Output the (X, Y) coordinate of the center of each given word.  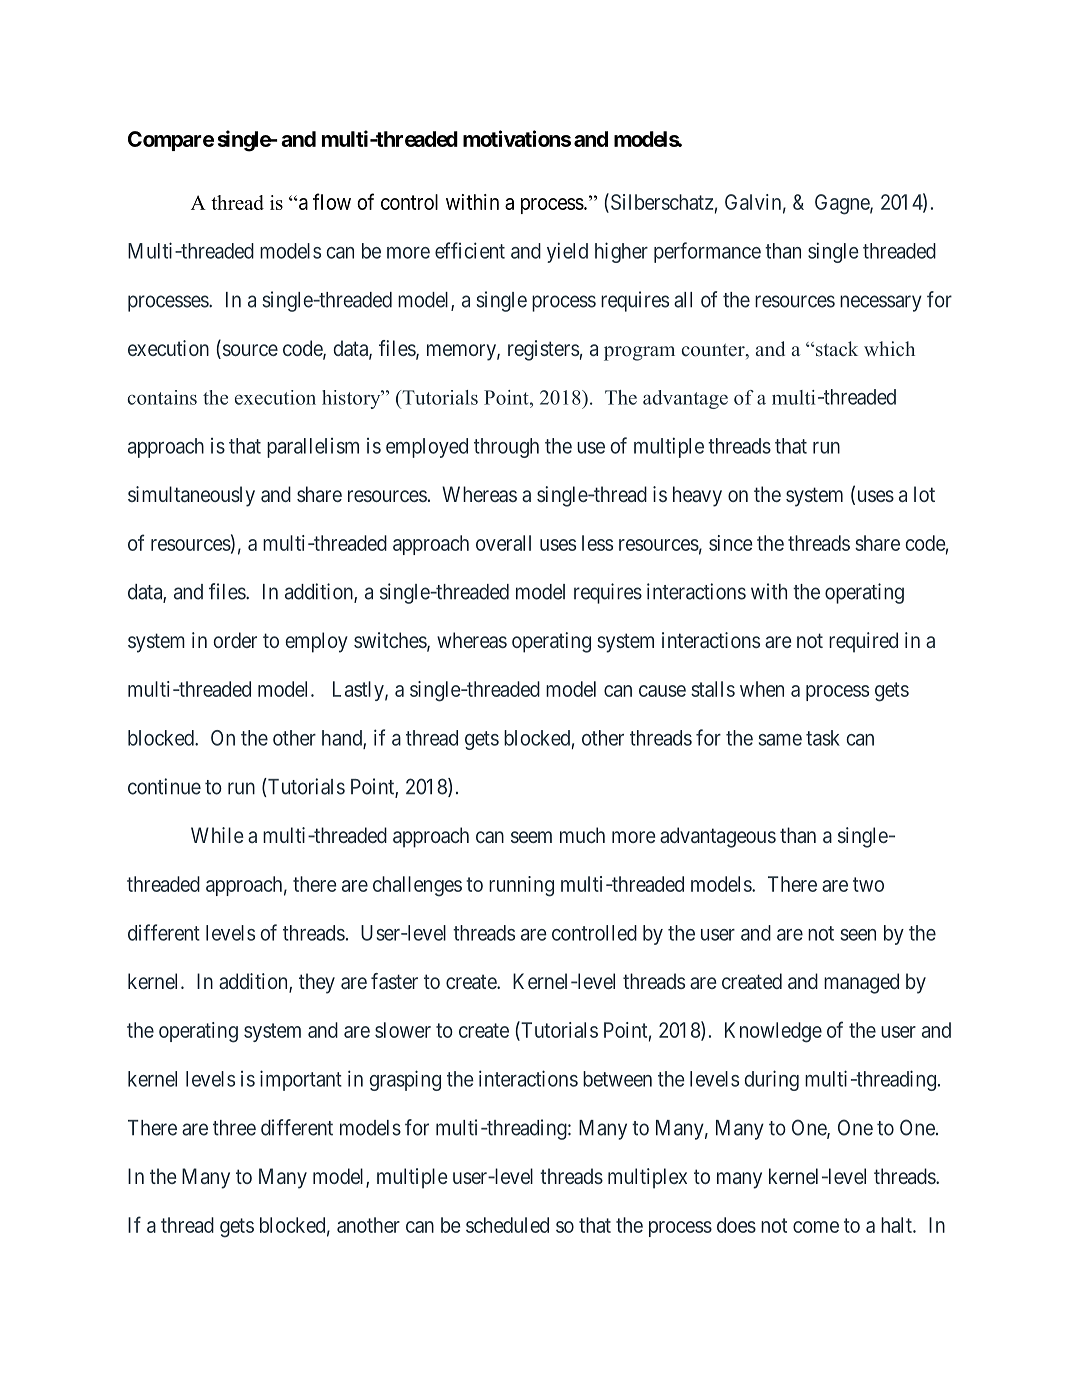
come (816, 1227)
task (823, 738)
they (317, 983)
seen (858, 935)
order (235, 640)
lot (924, 494)
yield (567, 252)
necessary (881, 303)
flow (332, 201)
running (521, 886)
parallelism (313, 448)
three (234, 1128)
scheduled (507, 1225)
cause (662, 691)
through (506, 448)
